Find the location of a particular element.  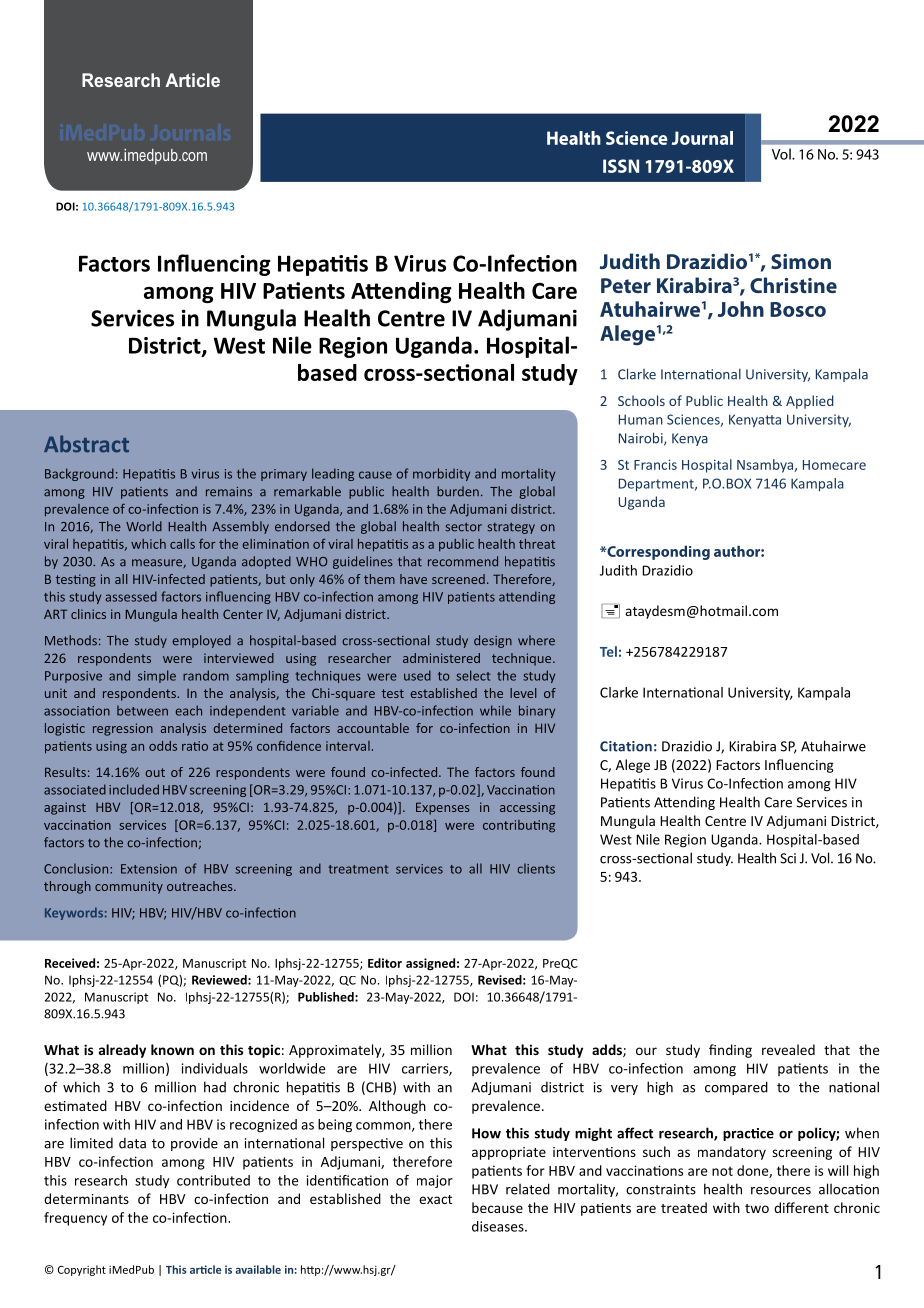

diseases is located at coordinates (499, 1226).
